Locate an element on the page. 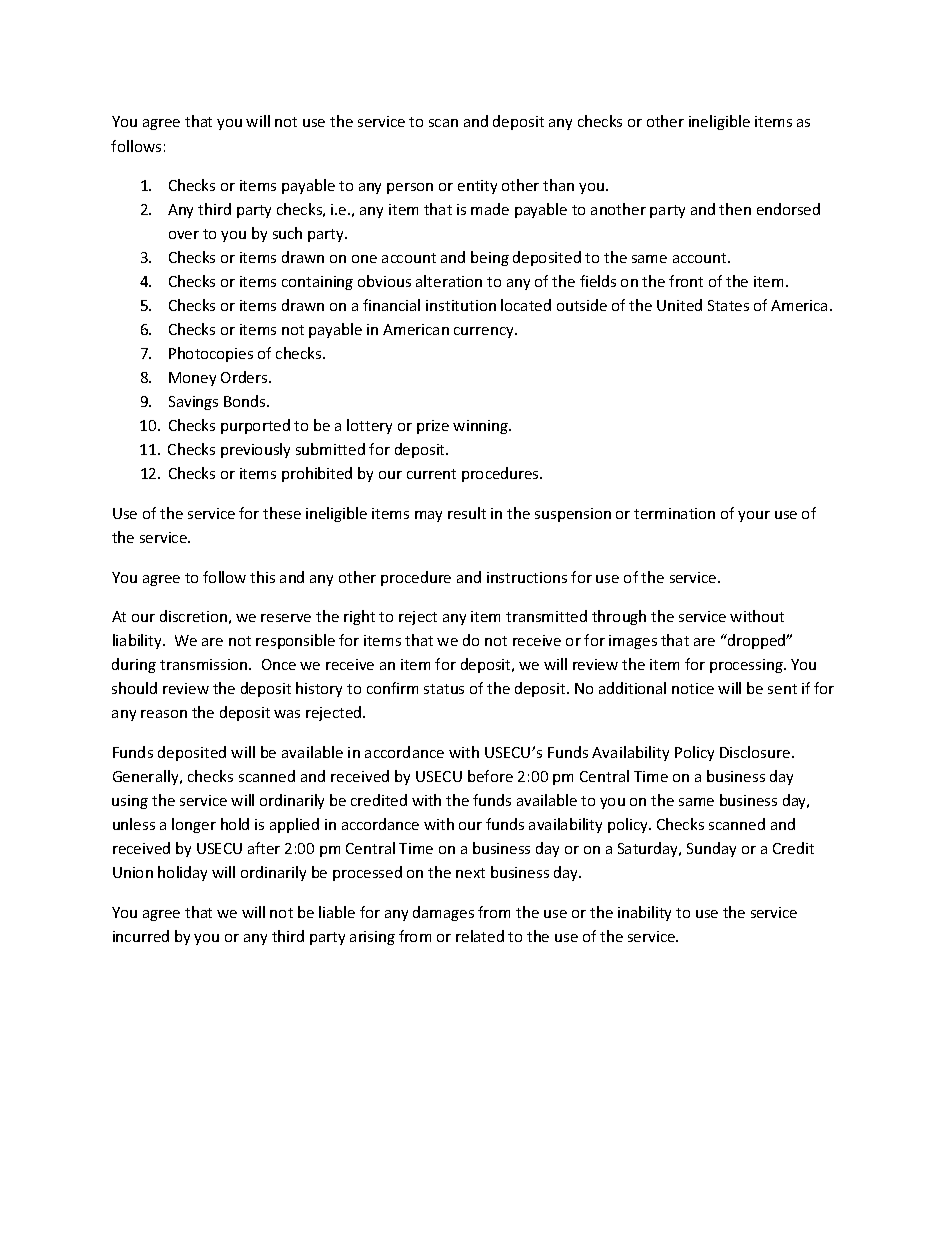  transmission is located at coordinates (205, 664).
